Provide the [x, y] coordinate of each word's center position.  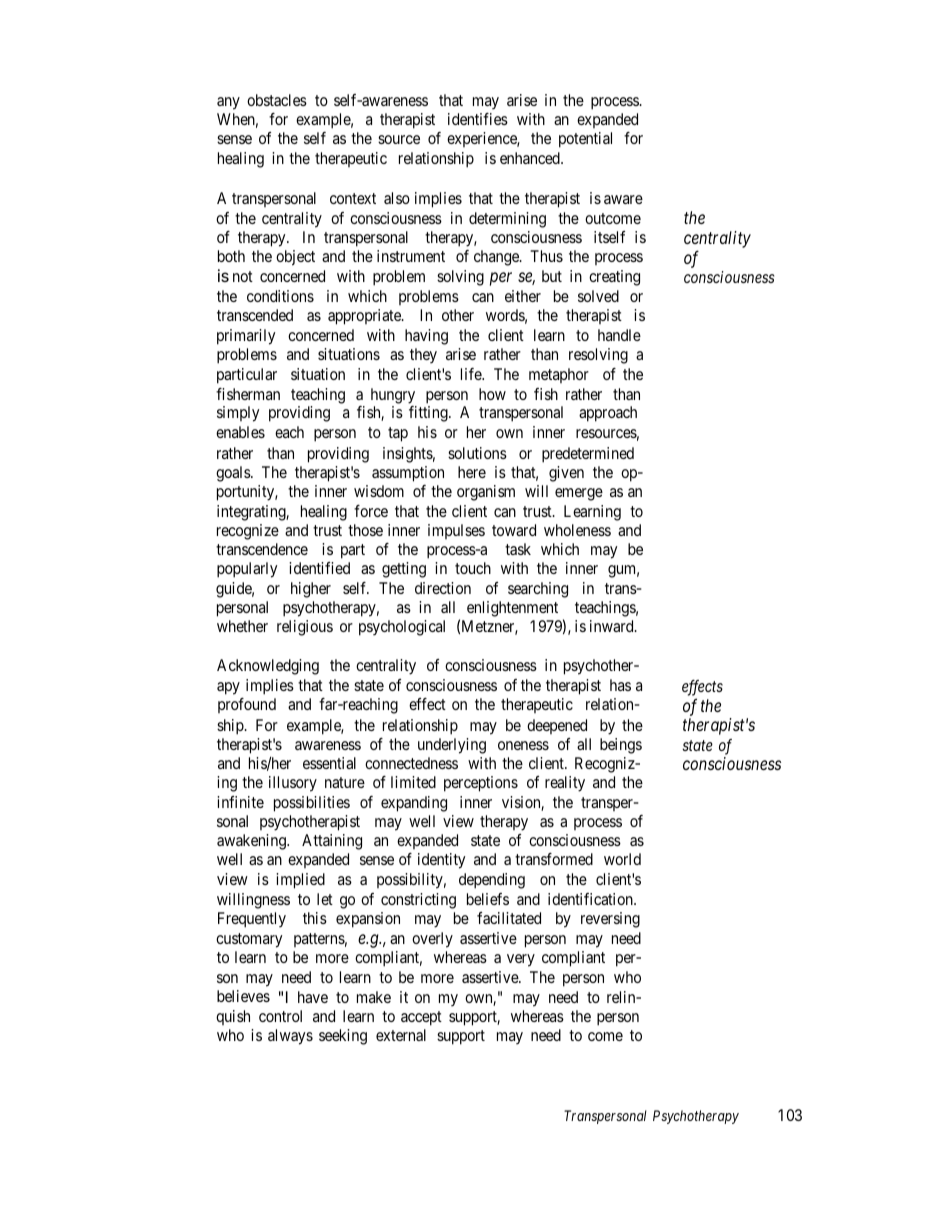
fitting [429, 414]
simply [238, 414]
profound [247, 705]
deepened [557, 726]
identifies [478, 119]
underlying [452, 746]
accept [421, 1018]
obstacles [277, 100]
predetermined [588, 455]
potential [585, 140]
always [290, 1037]
